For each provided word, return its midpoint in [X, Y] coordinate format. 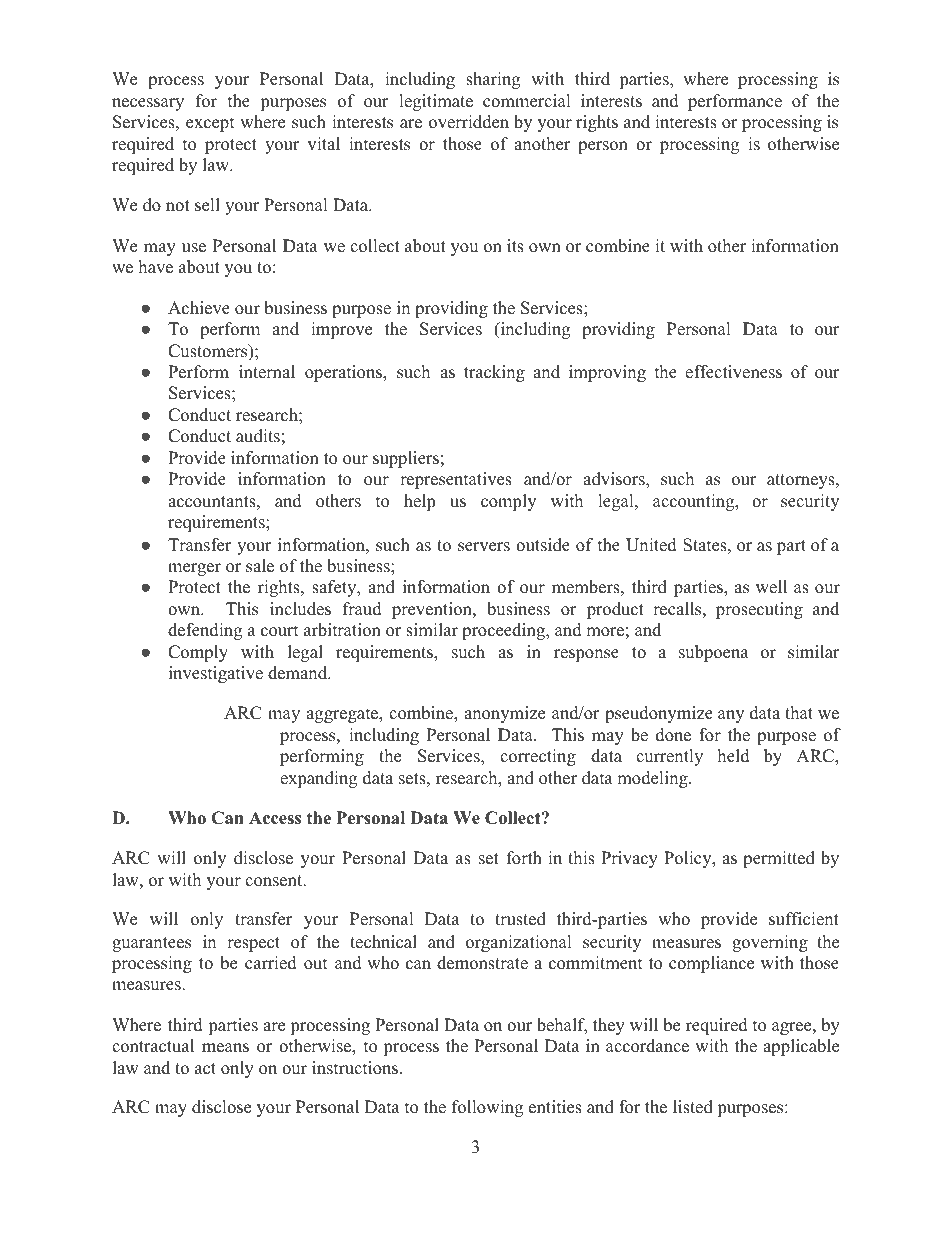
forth [524, 858]
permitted [779, 859]
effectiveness [733, 372]
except [210, 124]
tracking [494, 373]
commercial [527, 101]
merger [194, 569]
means [225, 1048]
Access [275, 818]
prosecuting [759, 610]
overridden [469, 122]
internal [267, 372]
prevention [433, 610]
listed [693, 1107]
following [487, 1108]
